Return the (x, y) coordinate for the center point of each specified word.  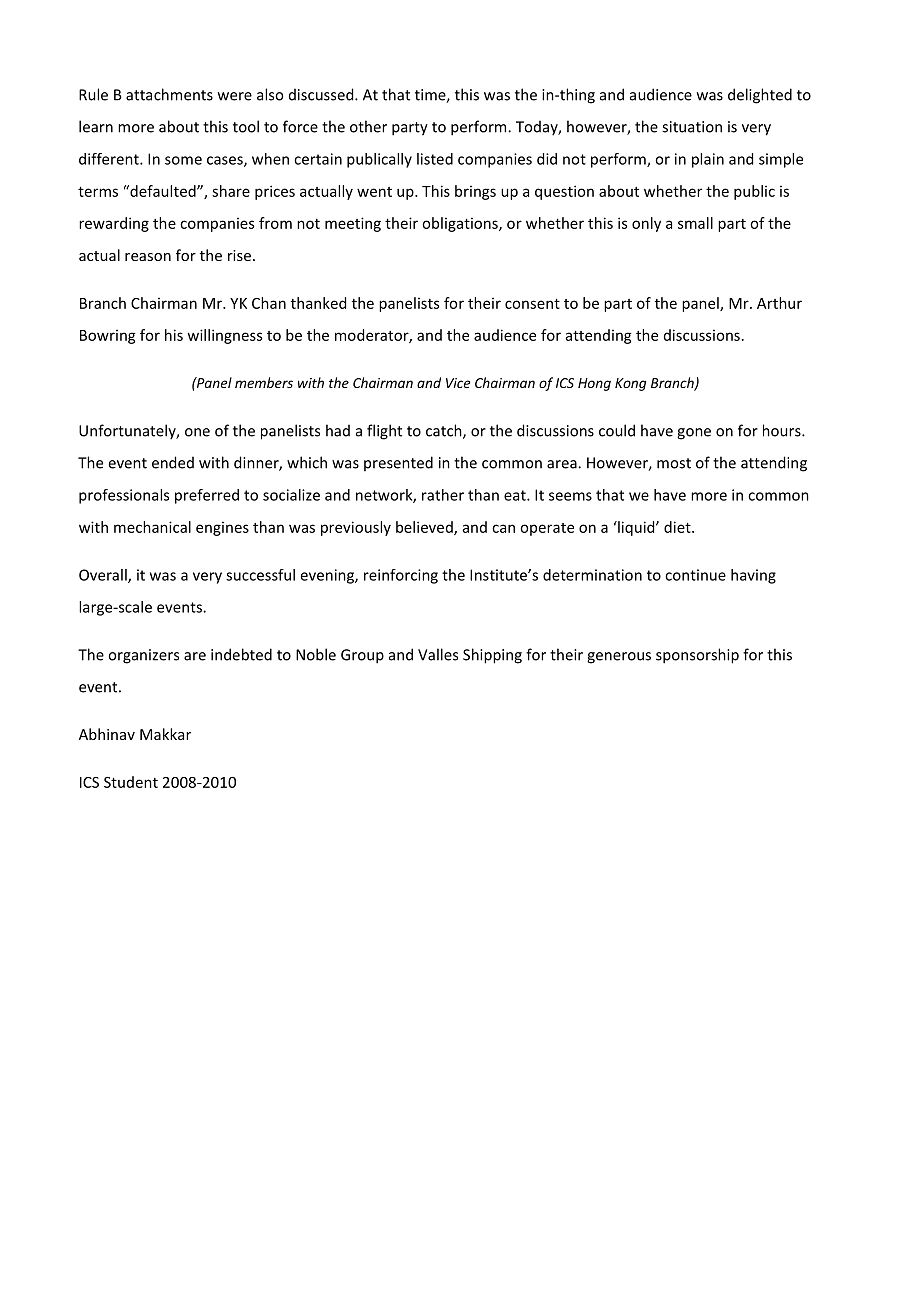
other (368, 126)
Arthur (779, 303)
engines (222, 529)
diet (678, 527)
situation (692, 127)
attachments (169, 94)
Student (131, 782)
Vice (458, 383)
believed (425, 528)
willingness (224, 336)
